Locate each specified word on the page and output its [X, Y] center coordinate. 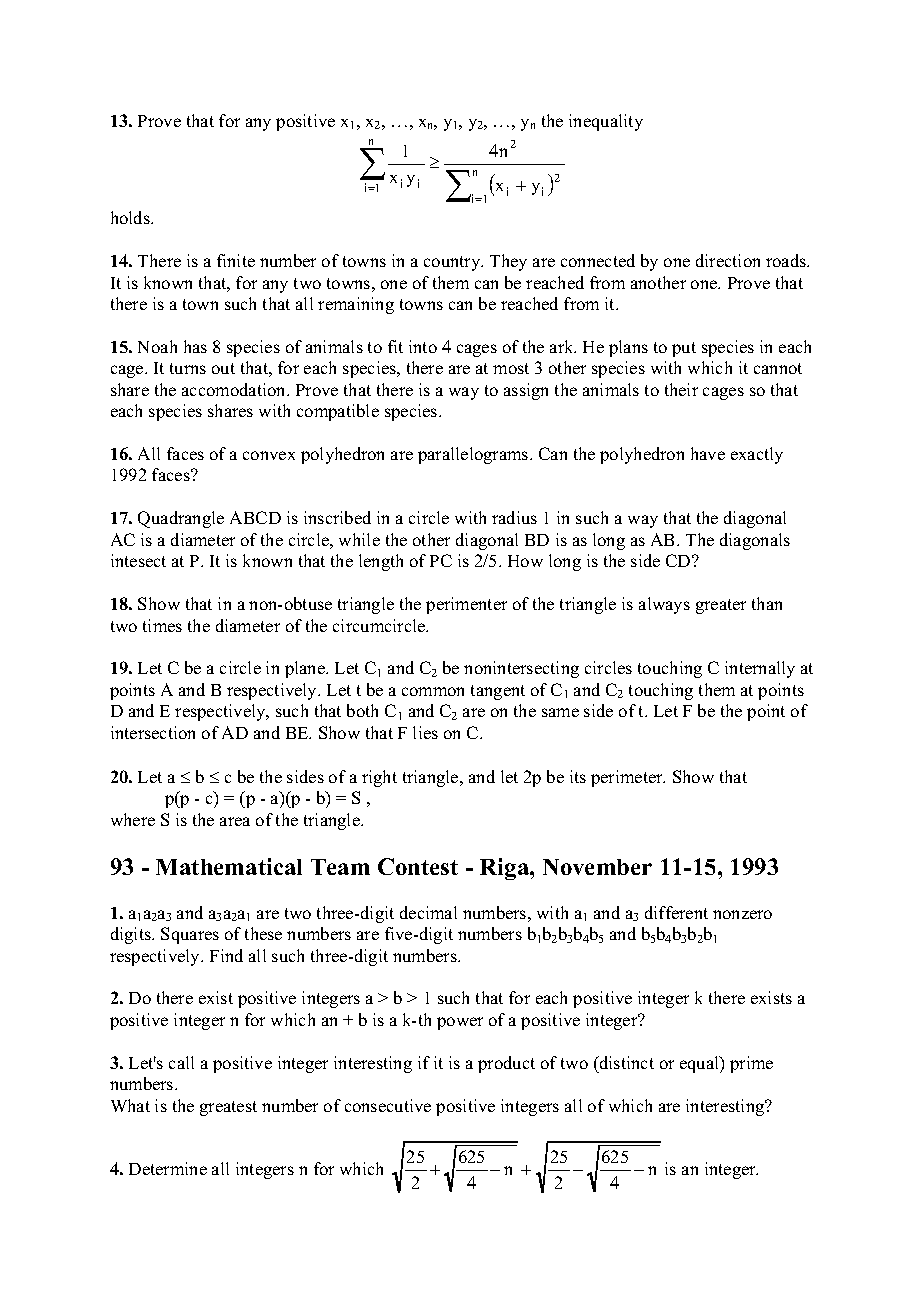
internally [760, 669]
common [433, 691]
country [453, 263]
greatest [228, 1108]
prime [751, 1064]
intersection [153, 732]
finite [236, 260]
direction [728, 260]
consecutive [388, 1105]
